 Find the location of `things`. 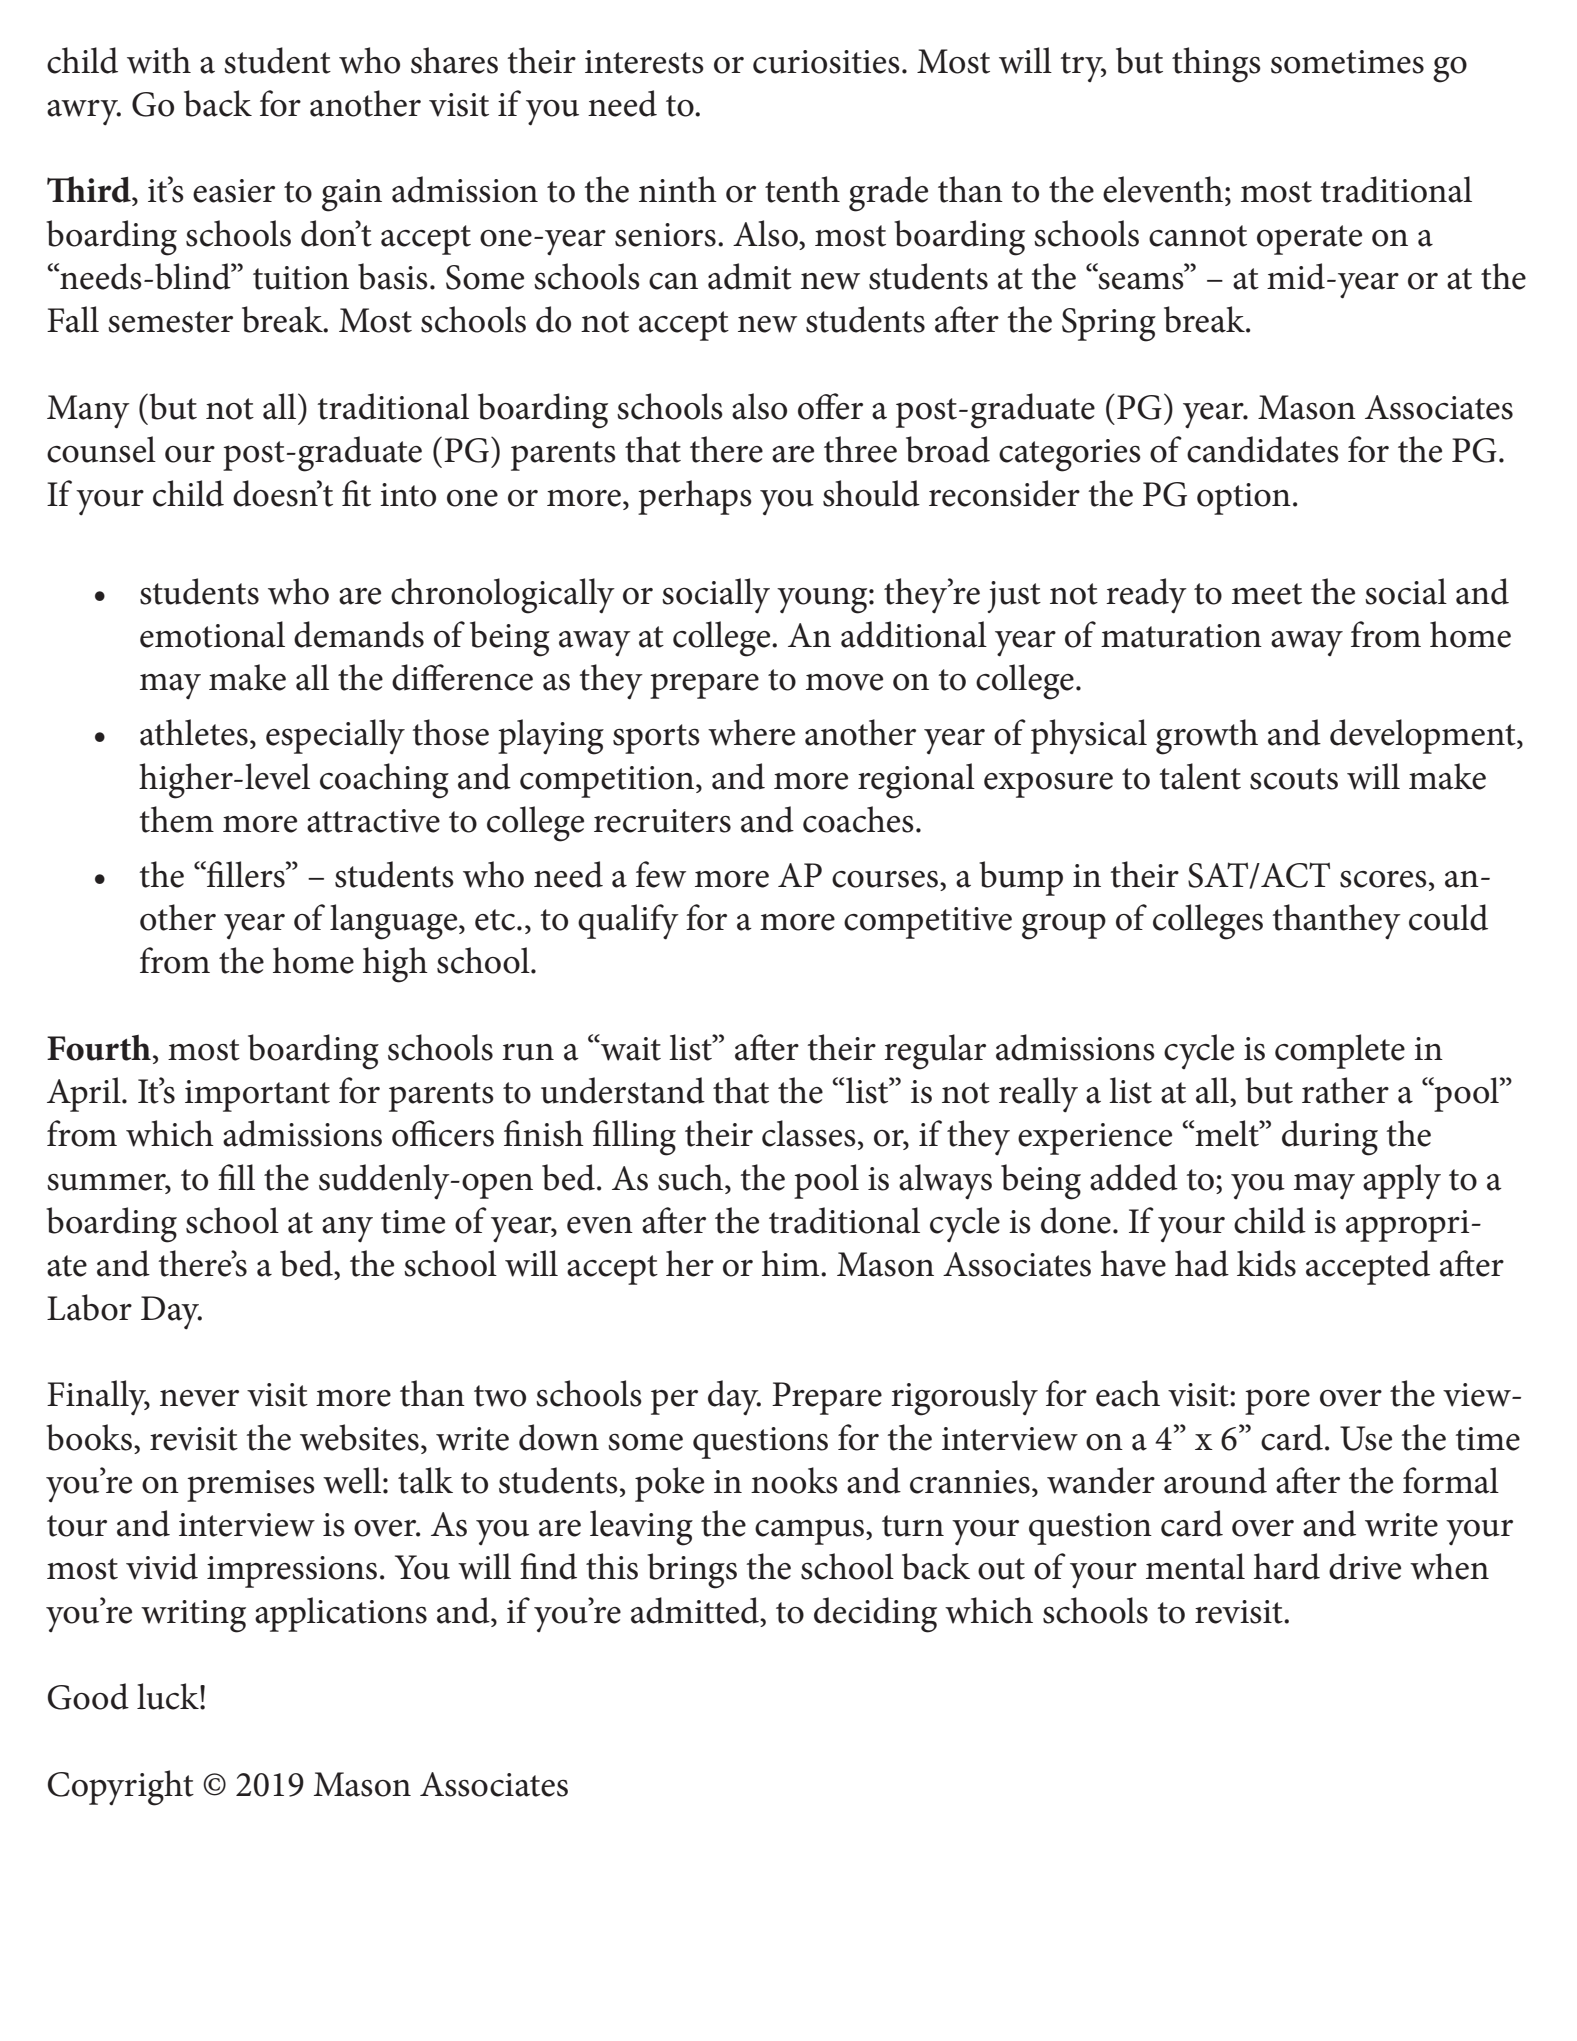

things is located at coordinates (1216, 65).
